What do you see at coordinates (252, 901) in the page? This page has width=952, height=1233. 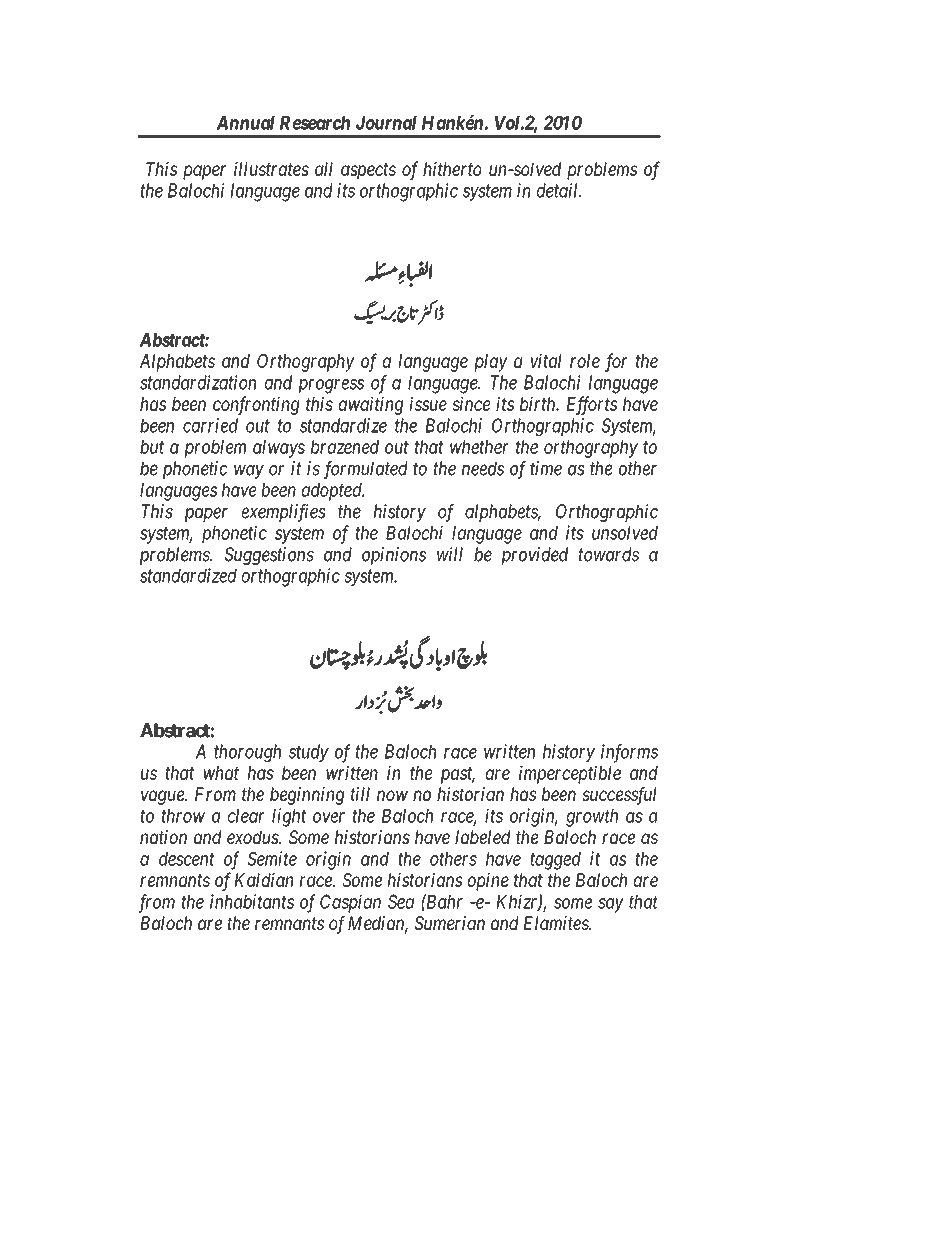 I see `inhabitants` at bounding box center [252, 901].
